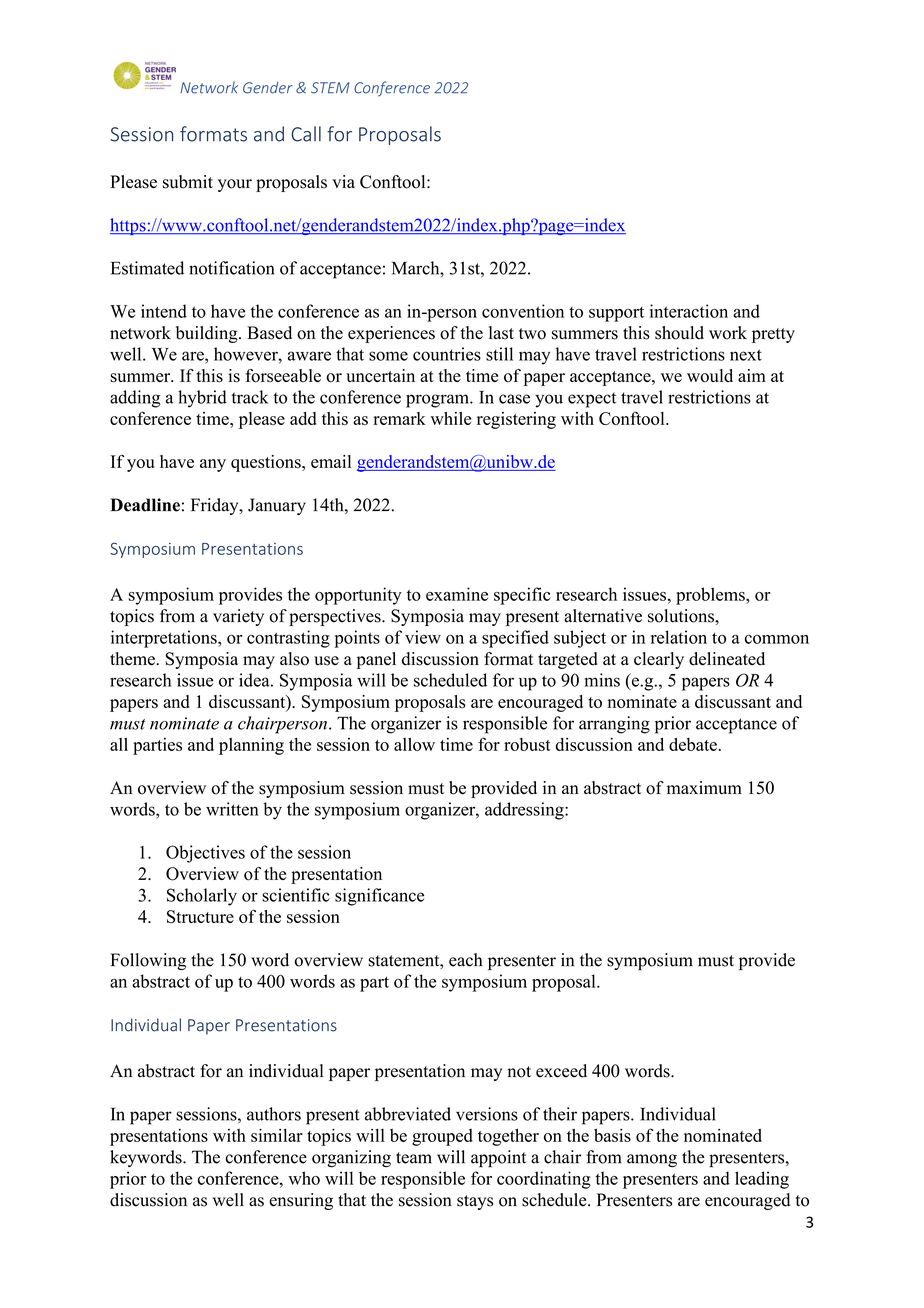 Image resolution: width=924 pixels, height=1308 pixels. I want to click on interaction, so click(689, 311).
